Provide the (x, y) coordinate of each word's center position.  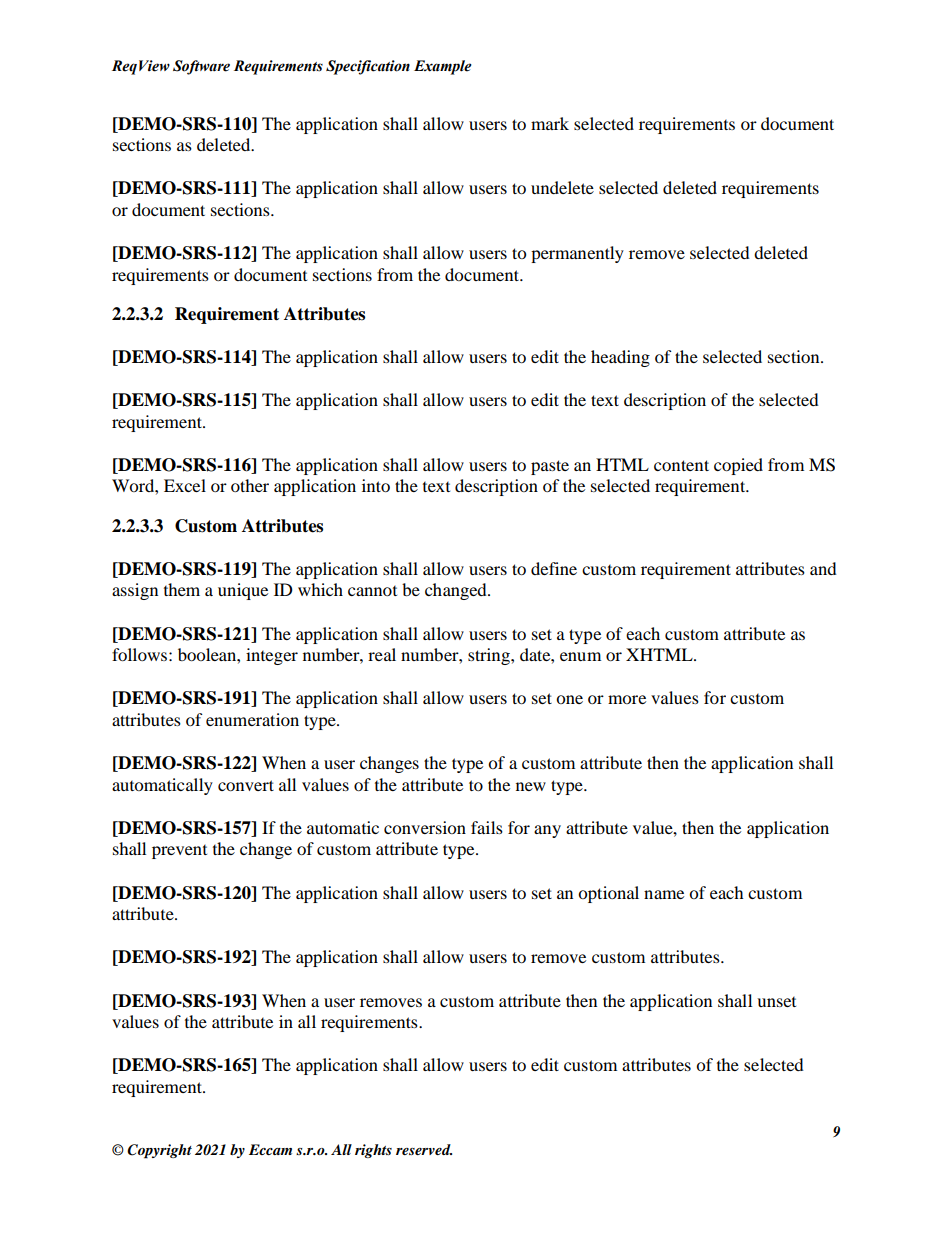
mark (550, 123)
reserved (424, 1149)
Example (443, 67)
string (490, 656)
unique (243, 591)
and (823, 568)
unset (776, 1002)
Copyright (159, 1151)
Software (201, 67)
